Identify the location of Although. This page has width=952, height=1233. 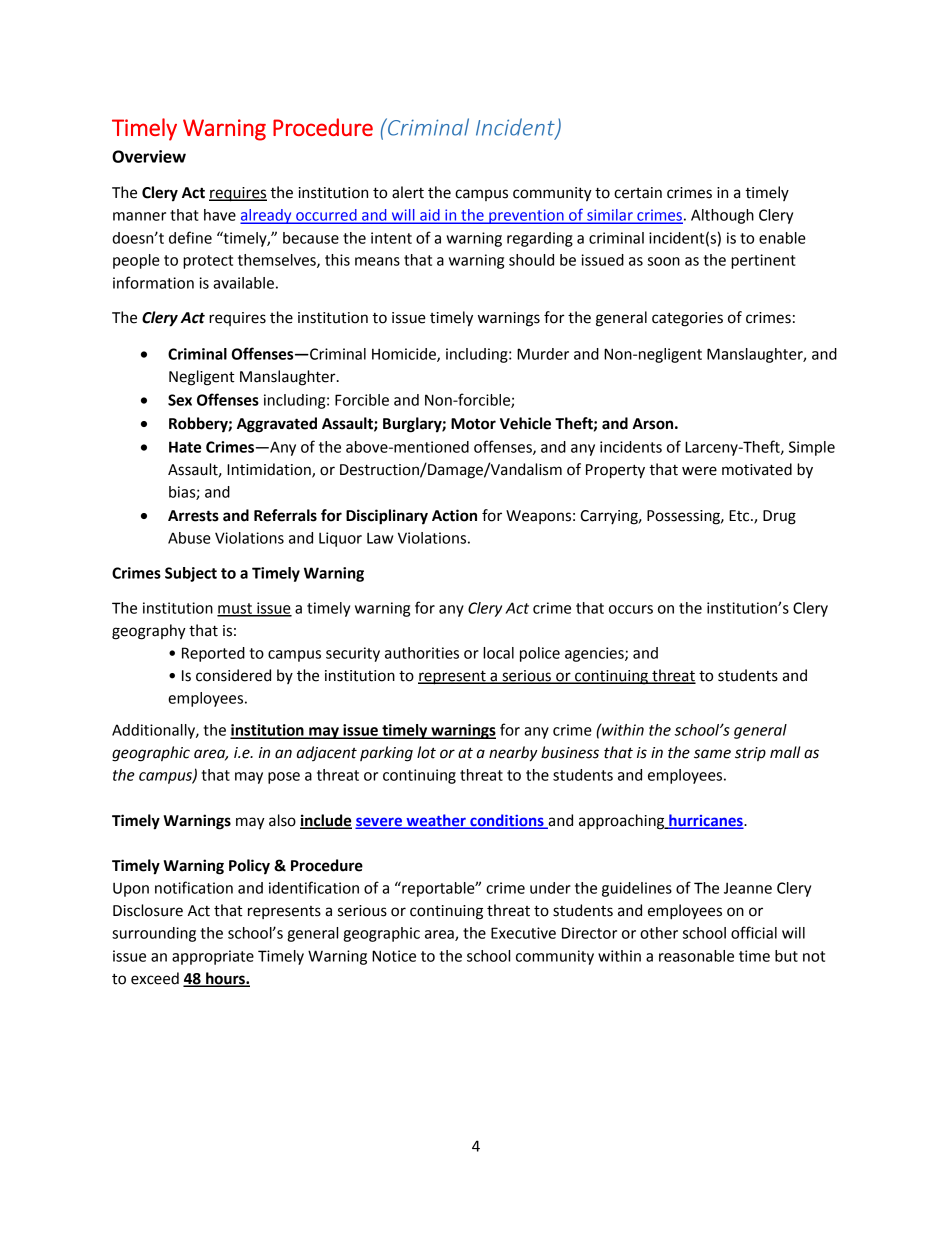
(722, 216).
